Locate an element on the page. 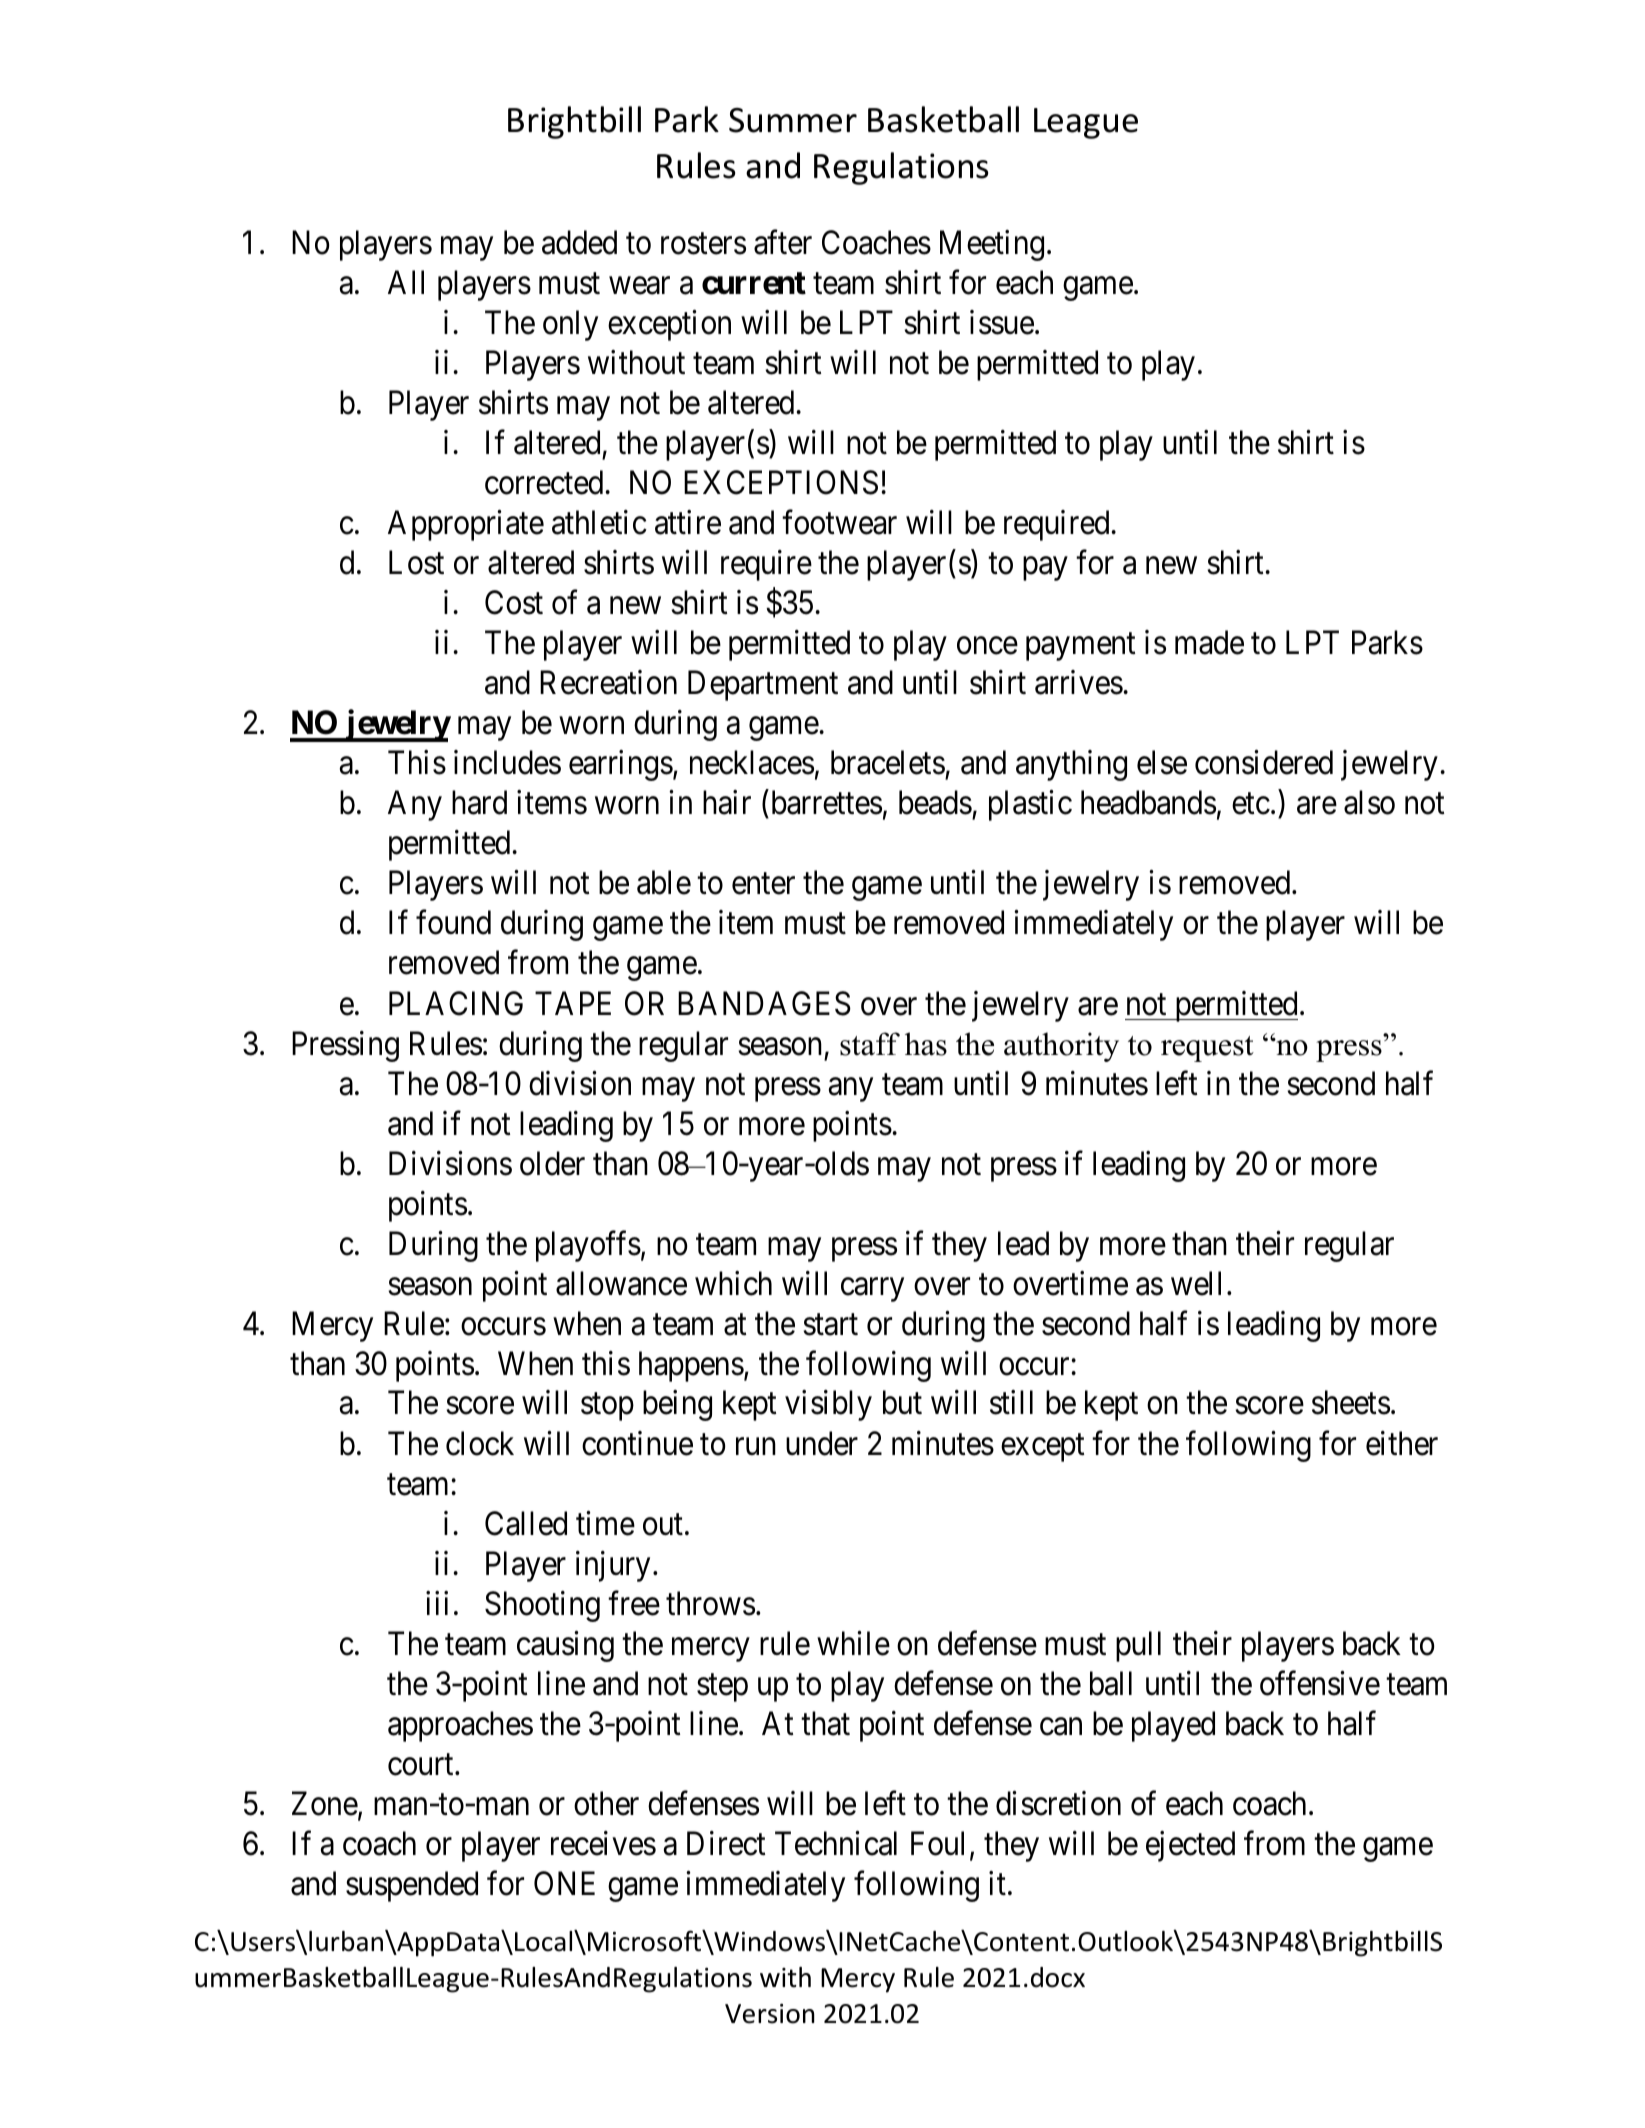 The height and width of the image is (2128, 1645). Version is located at coordinates (770, 2014).
